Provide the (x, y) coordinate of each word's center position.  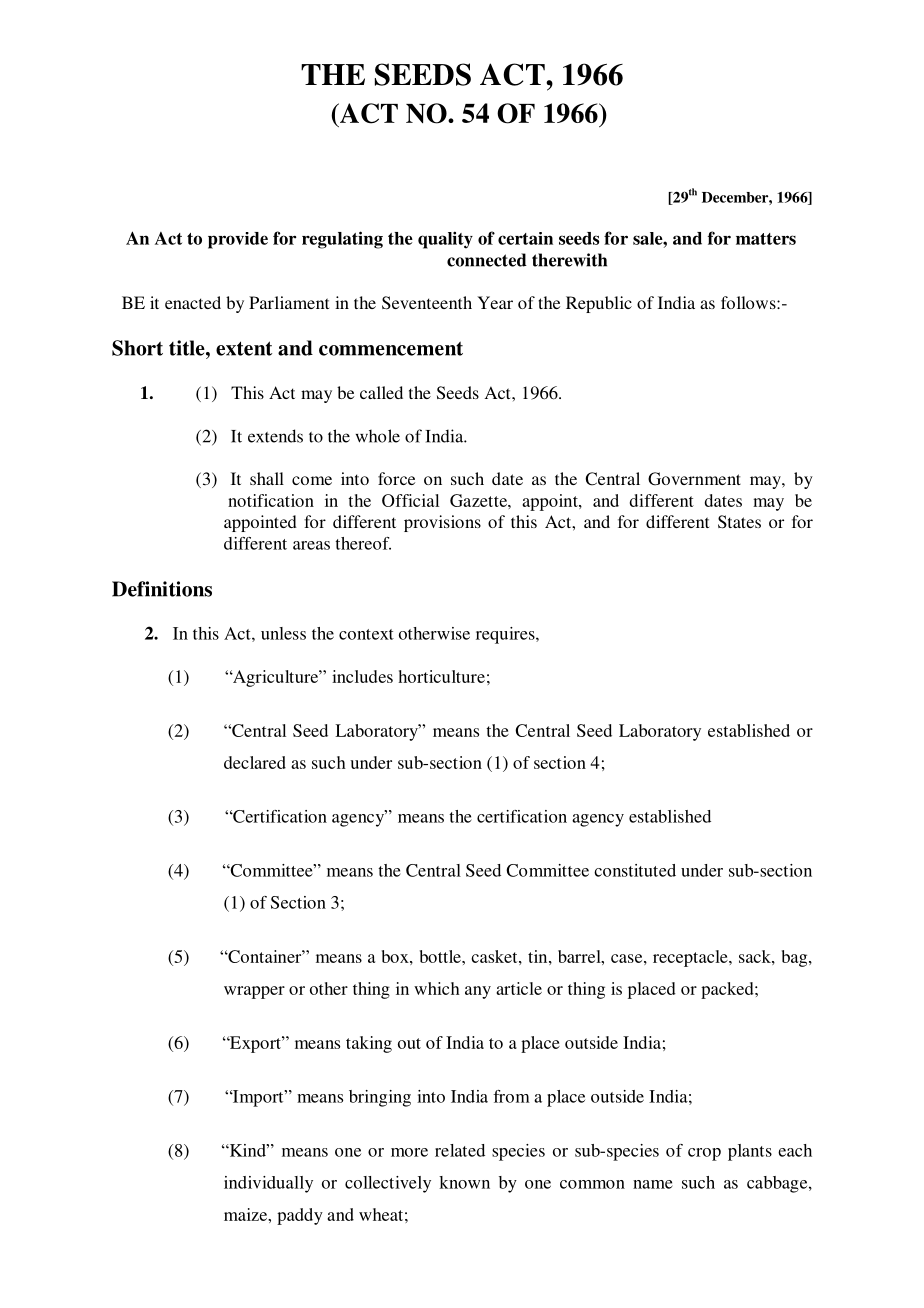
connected (487, 260)
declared (255, 762)
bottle (441, 956)
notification (271, 500)
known (464, 1182)
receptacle (691, 958)
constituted (635, 870)
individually (268, 1184)
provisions (442, 523)
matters (766, 239)
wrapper (254, 992)
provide (238, 240)
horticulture (441, 676)
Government (694, 479)
